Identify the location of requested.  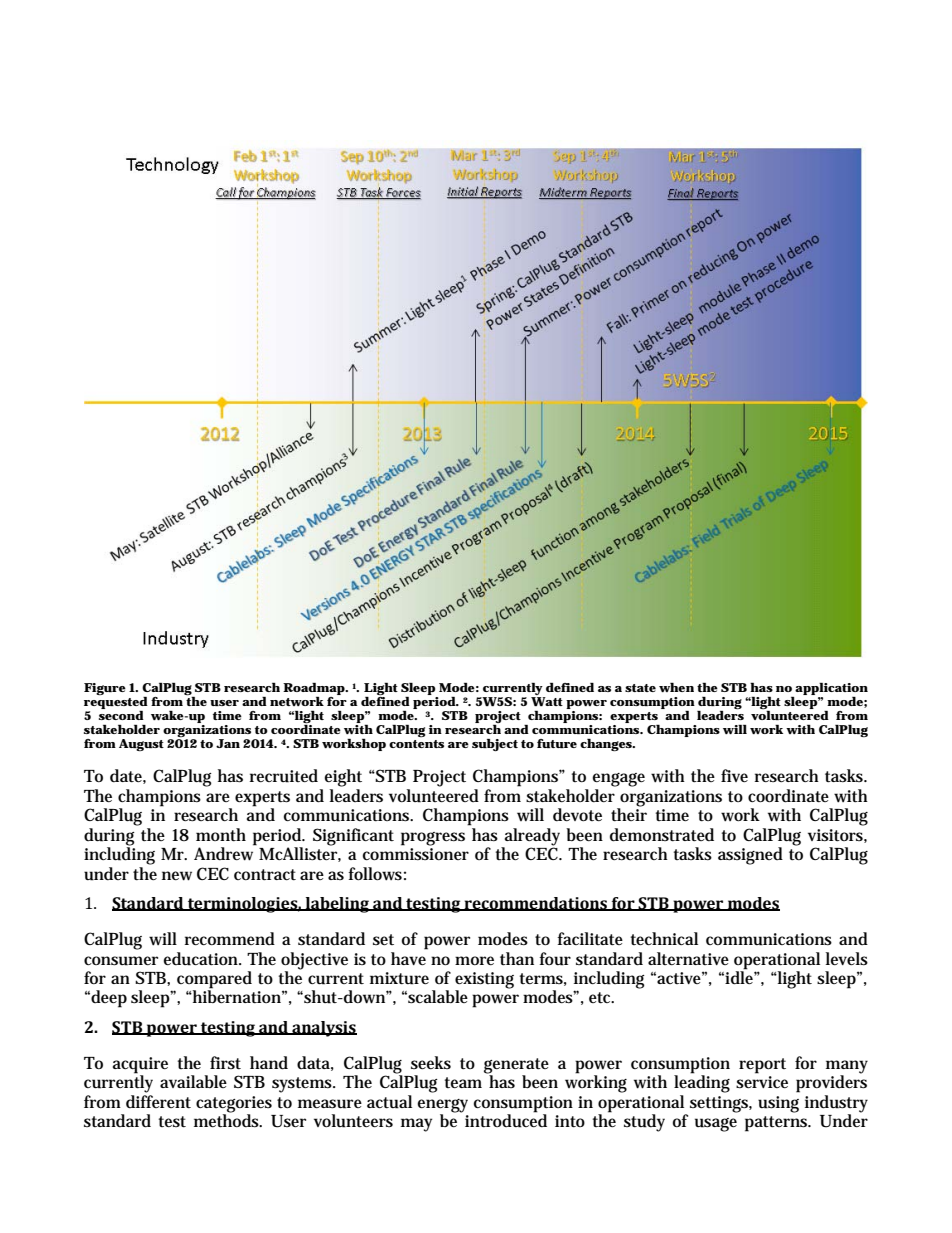
(116, 701).
